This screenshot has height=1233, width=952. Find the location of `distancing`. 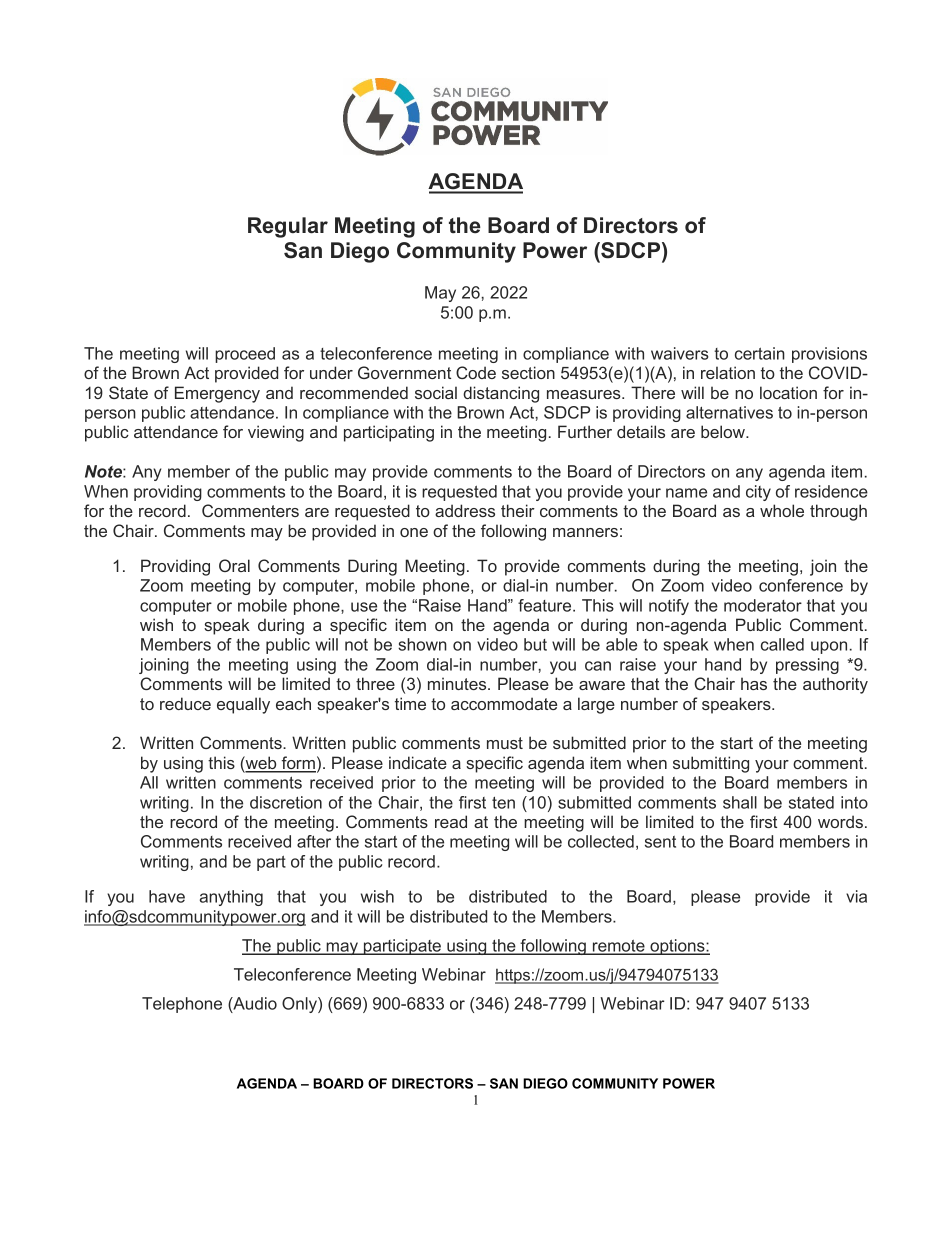

distancing is located at coordinates (501, 394).
